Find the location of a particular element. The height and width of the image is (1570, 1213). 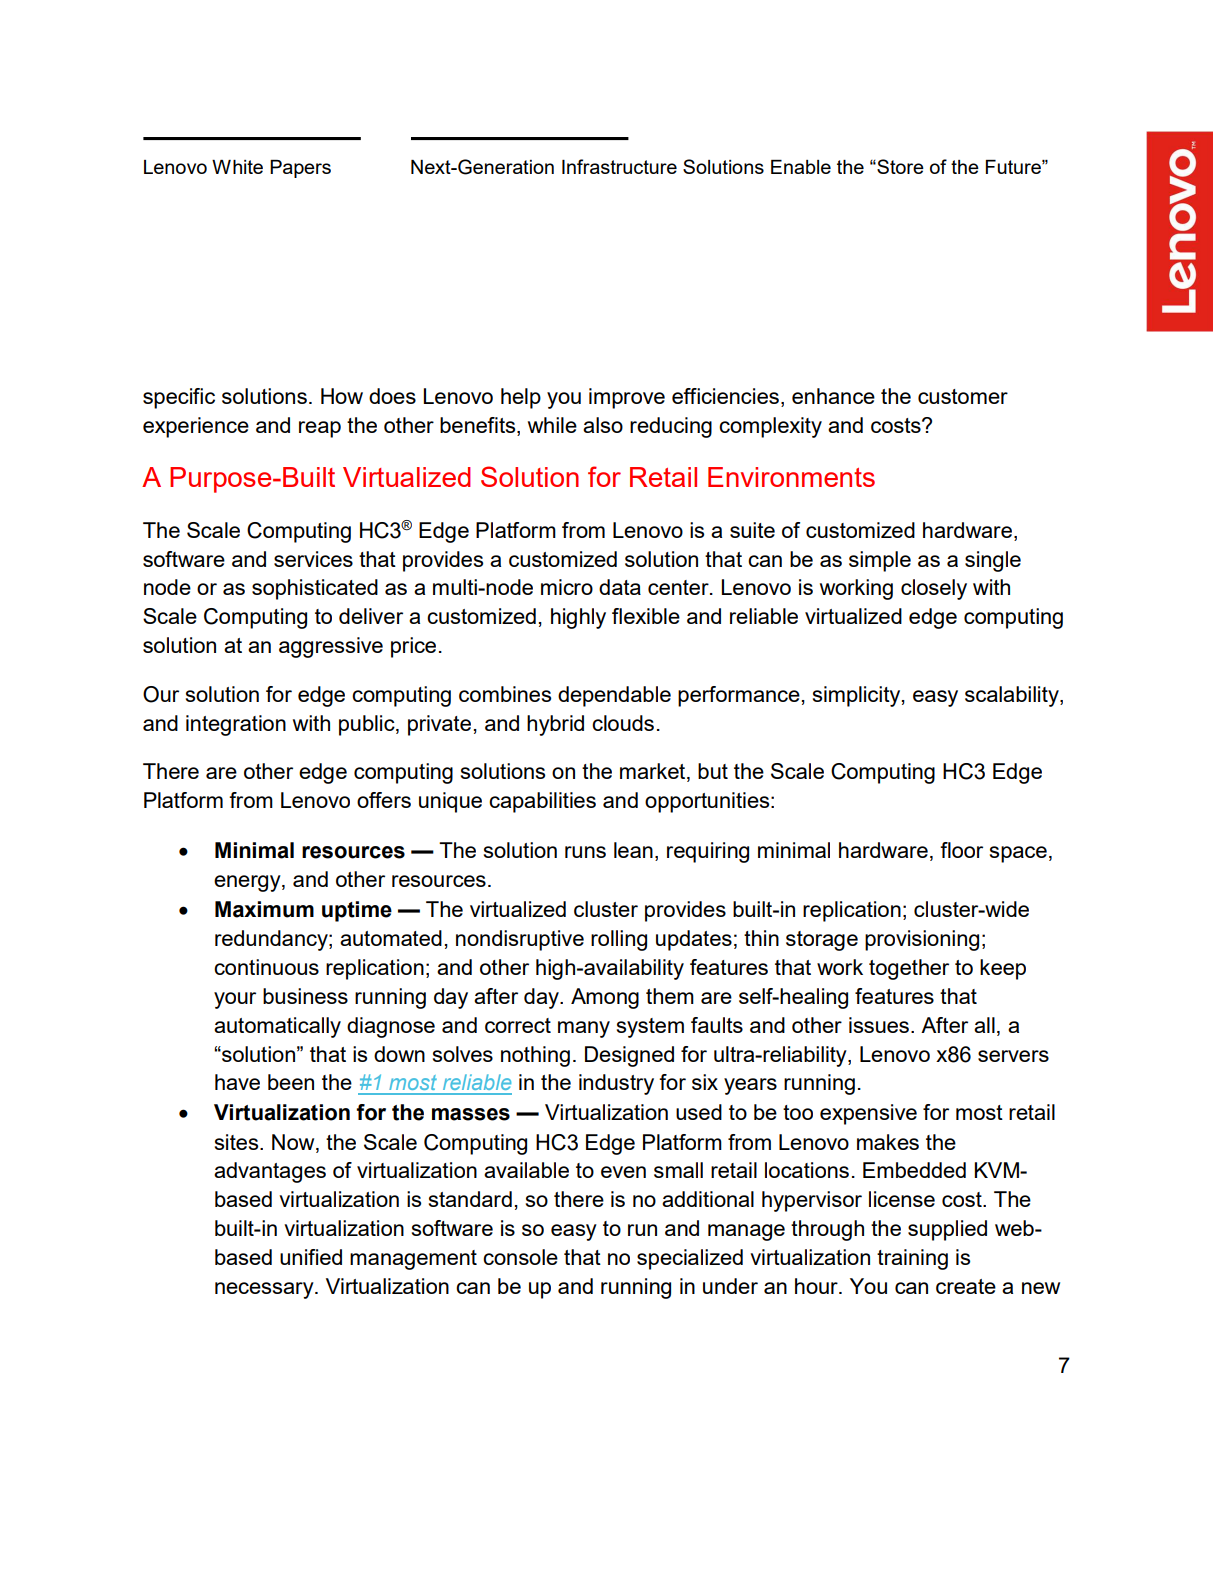

Infrastructure is located at coordinates (619, 166).
